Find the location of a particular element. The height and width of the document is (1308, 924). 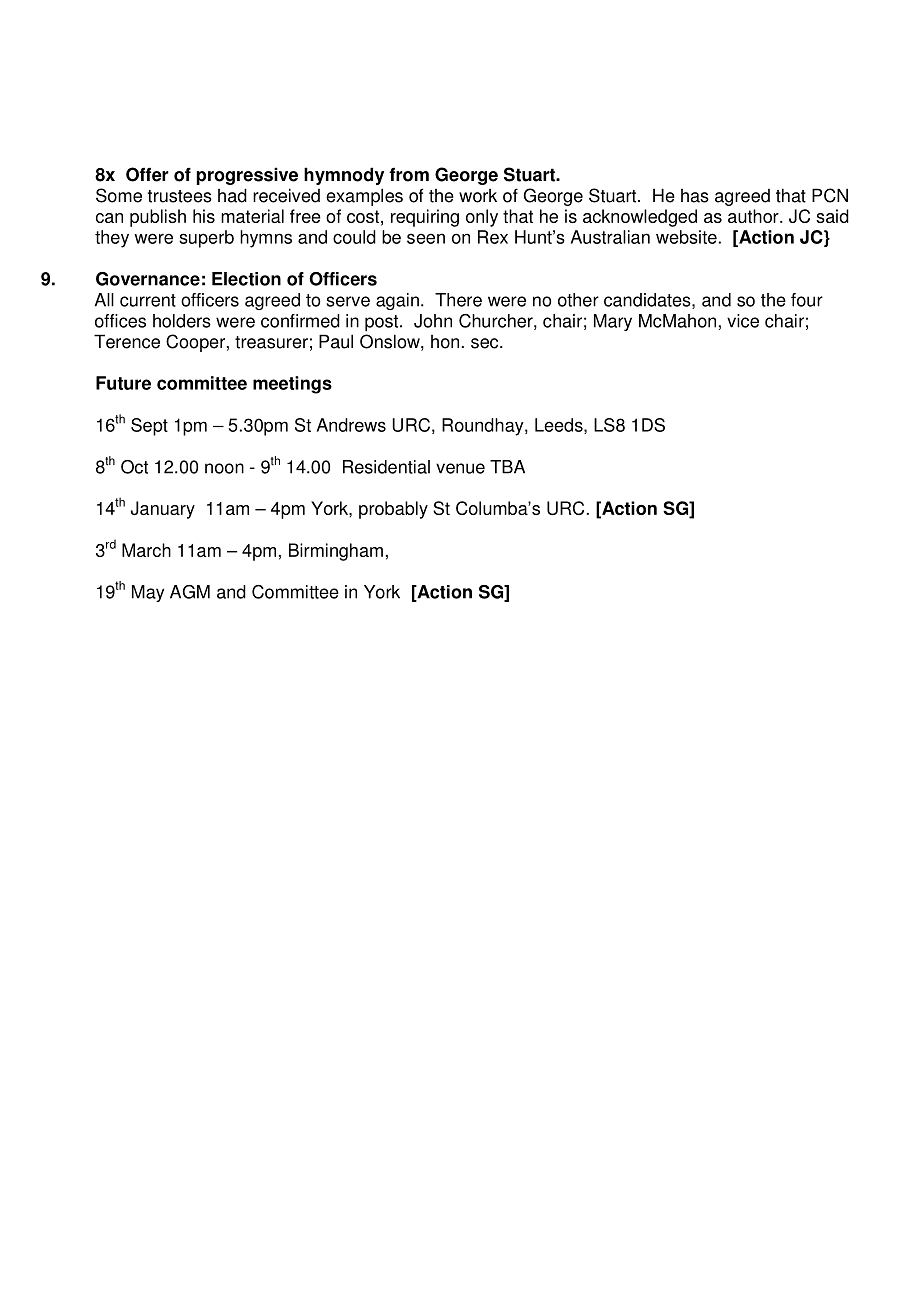

trustees is located at coordinates (180, 196).
